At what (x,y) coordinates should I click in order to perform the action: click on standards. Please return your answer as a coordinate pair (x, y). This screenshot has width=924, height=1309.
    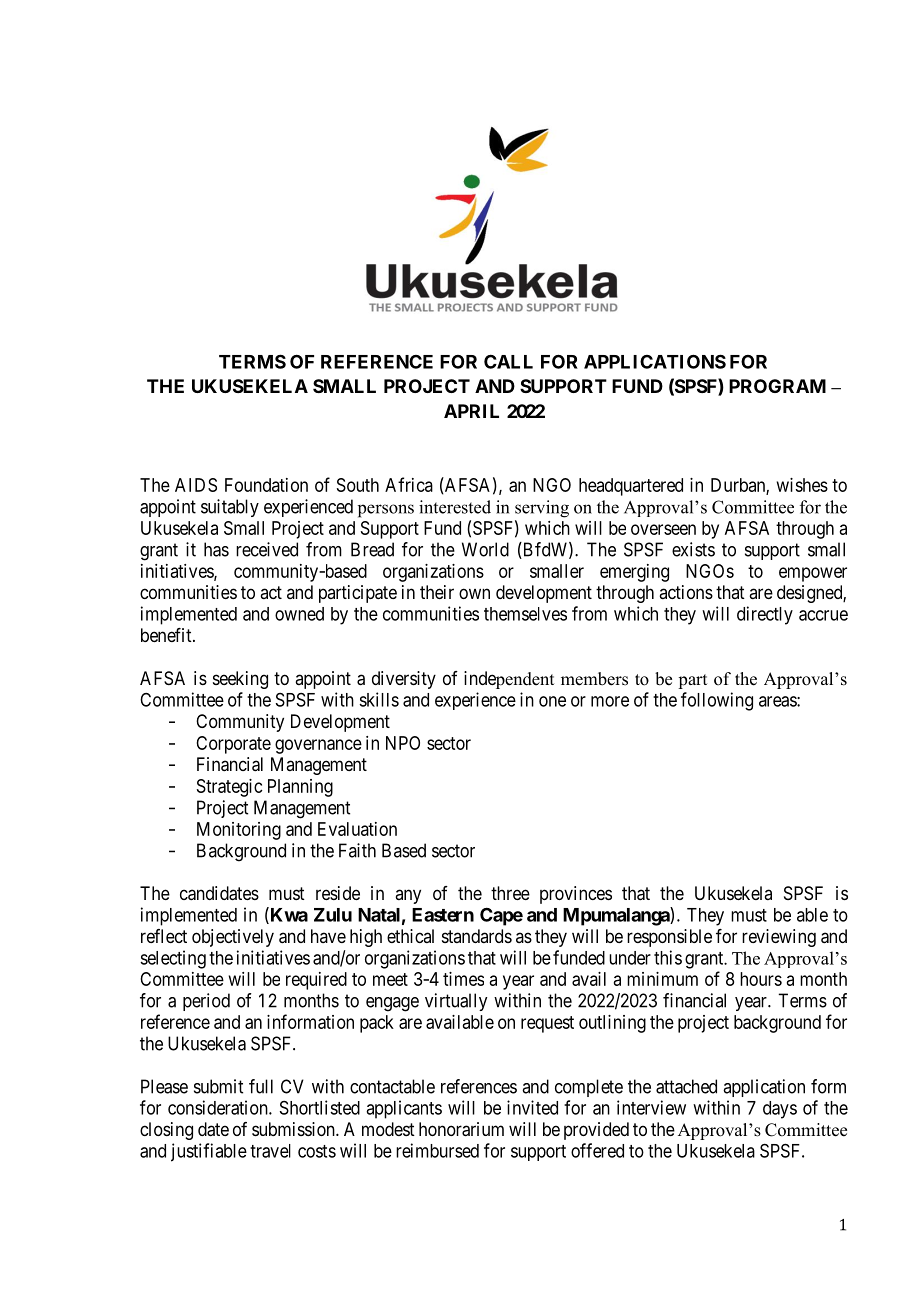
    Looking at the image, I should click on (477, 936).
